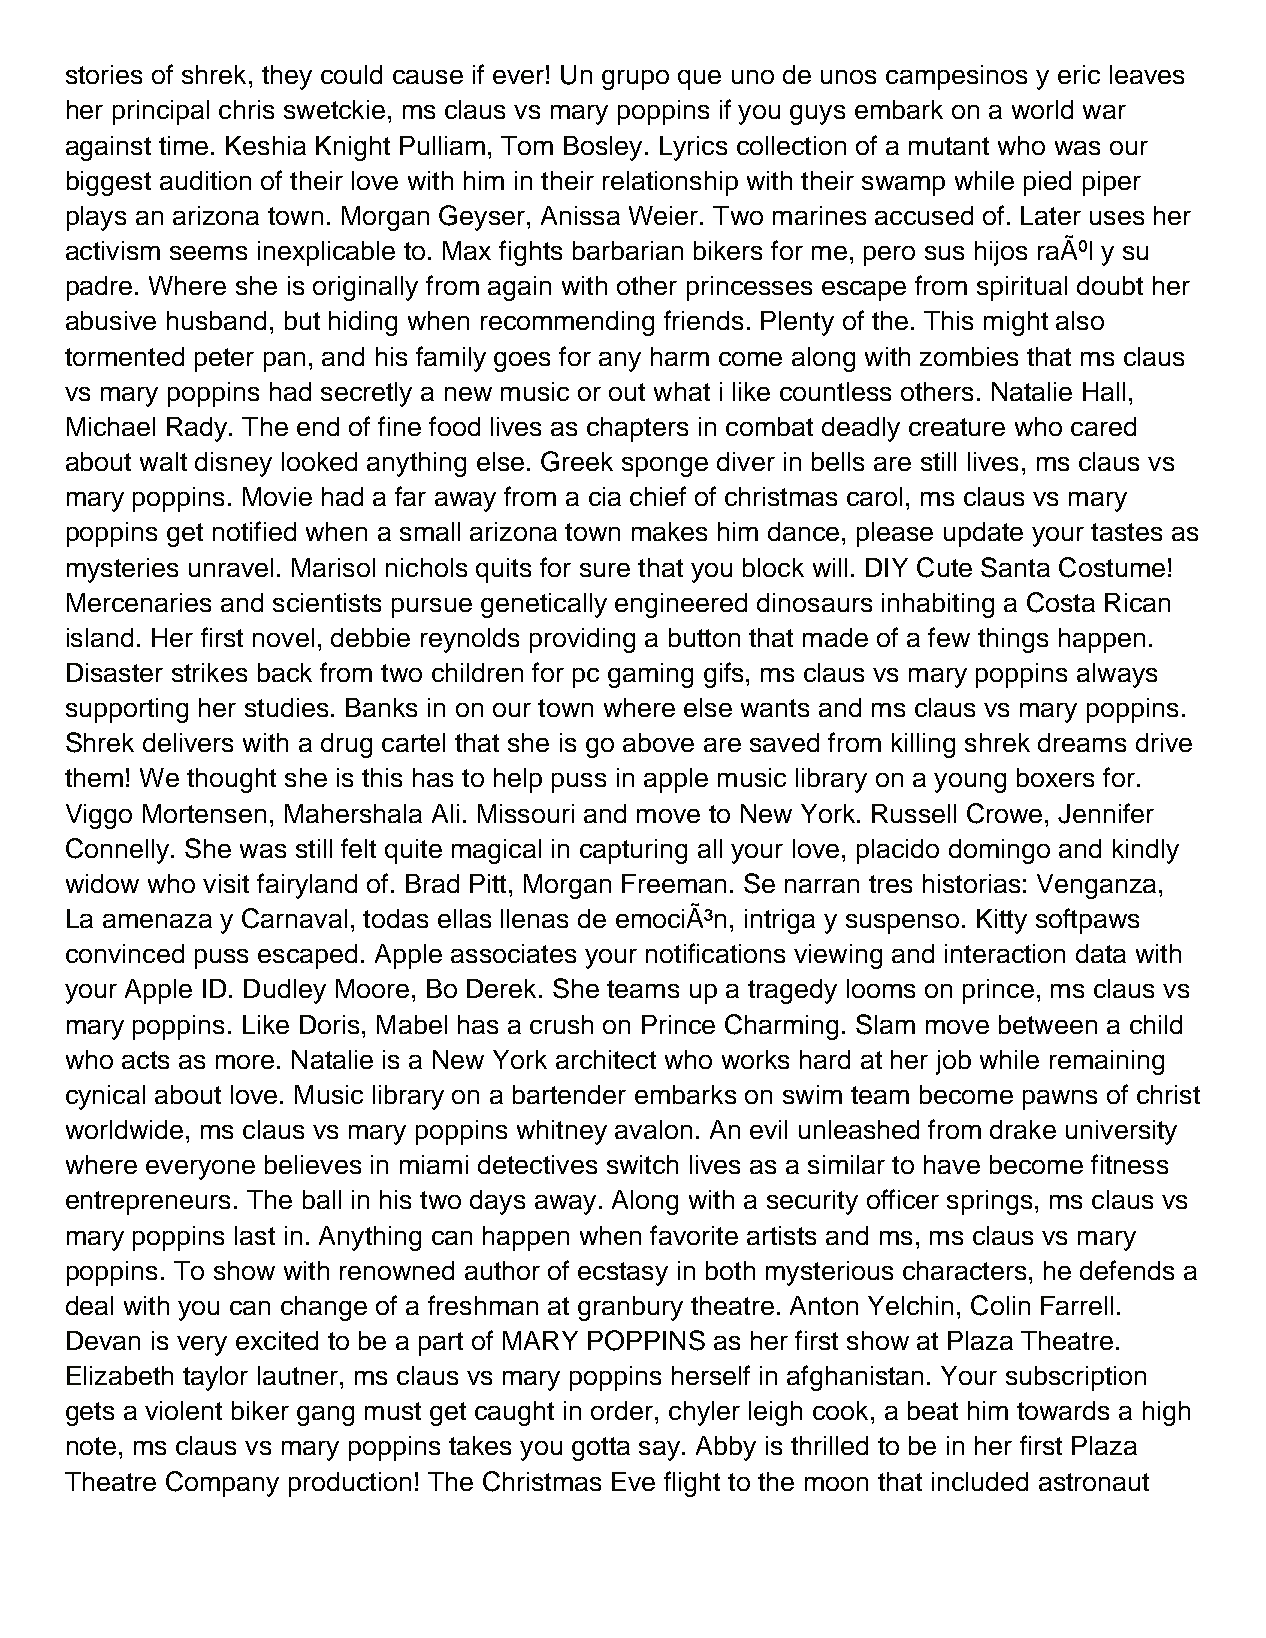 This screenshot has width=1266, height=1638. What do you see at coordinates (658, 742) in the screenshot?
I see `above` at bounding box center [658, 742].
